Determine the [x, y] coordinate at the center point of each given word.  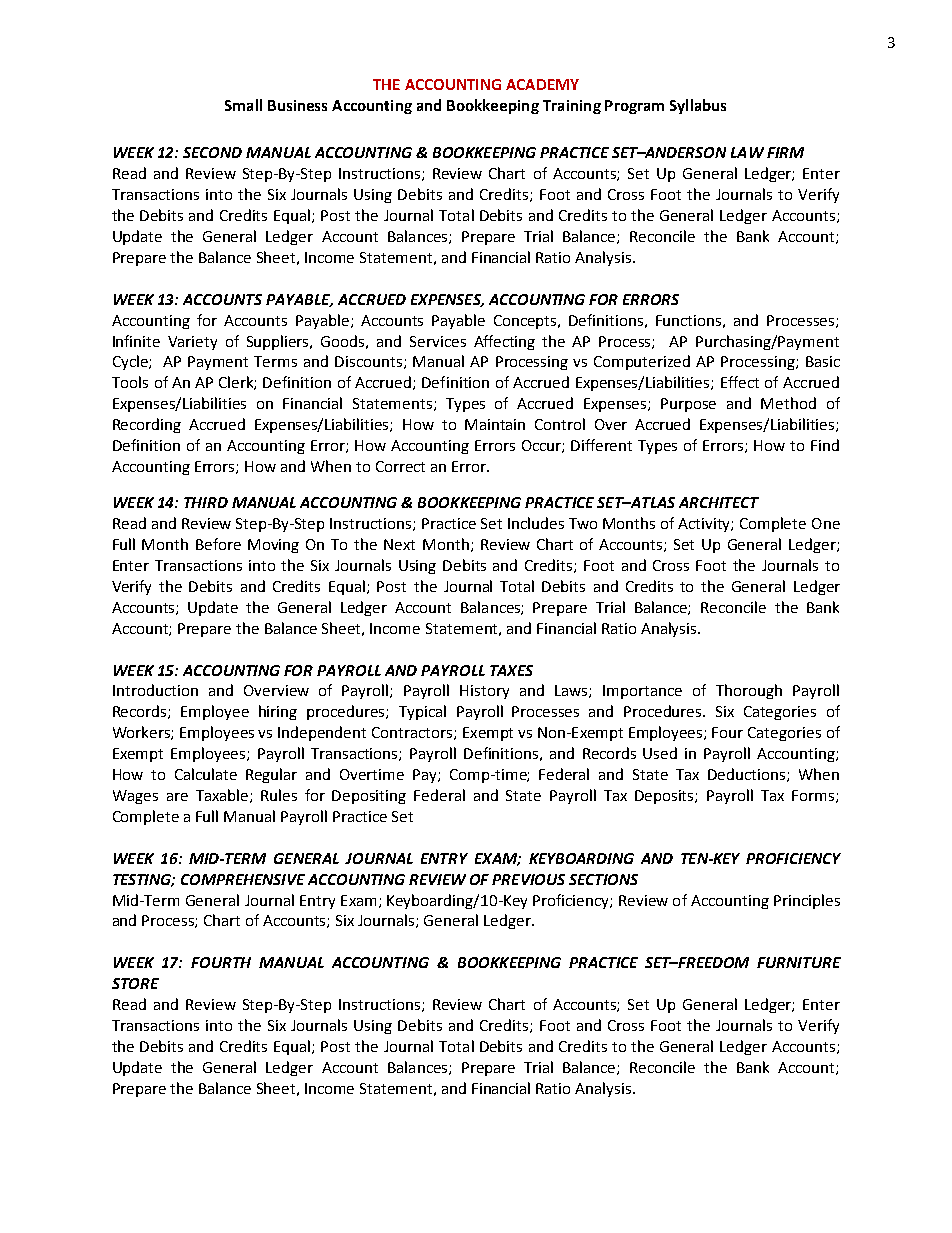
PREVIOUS [528, 879]
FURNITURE [799, 962]
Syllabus [698, 106]
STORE [135, 983]
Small [243, 105]
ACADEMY [542, 84]
